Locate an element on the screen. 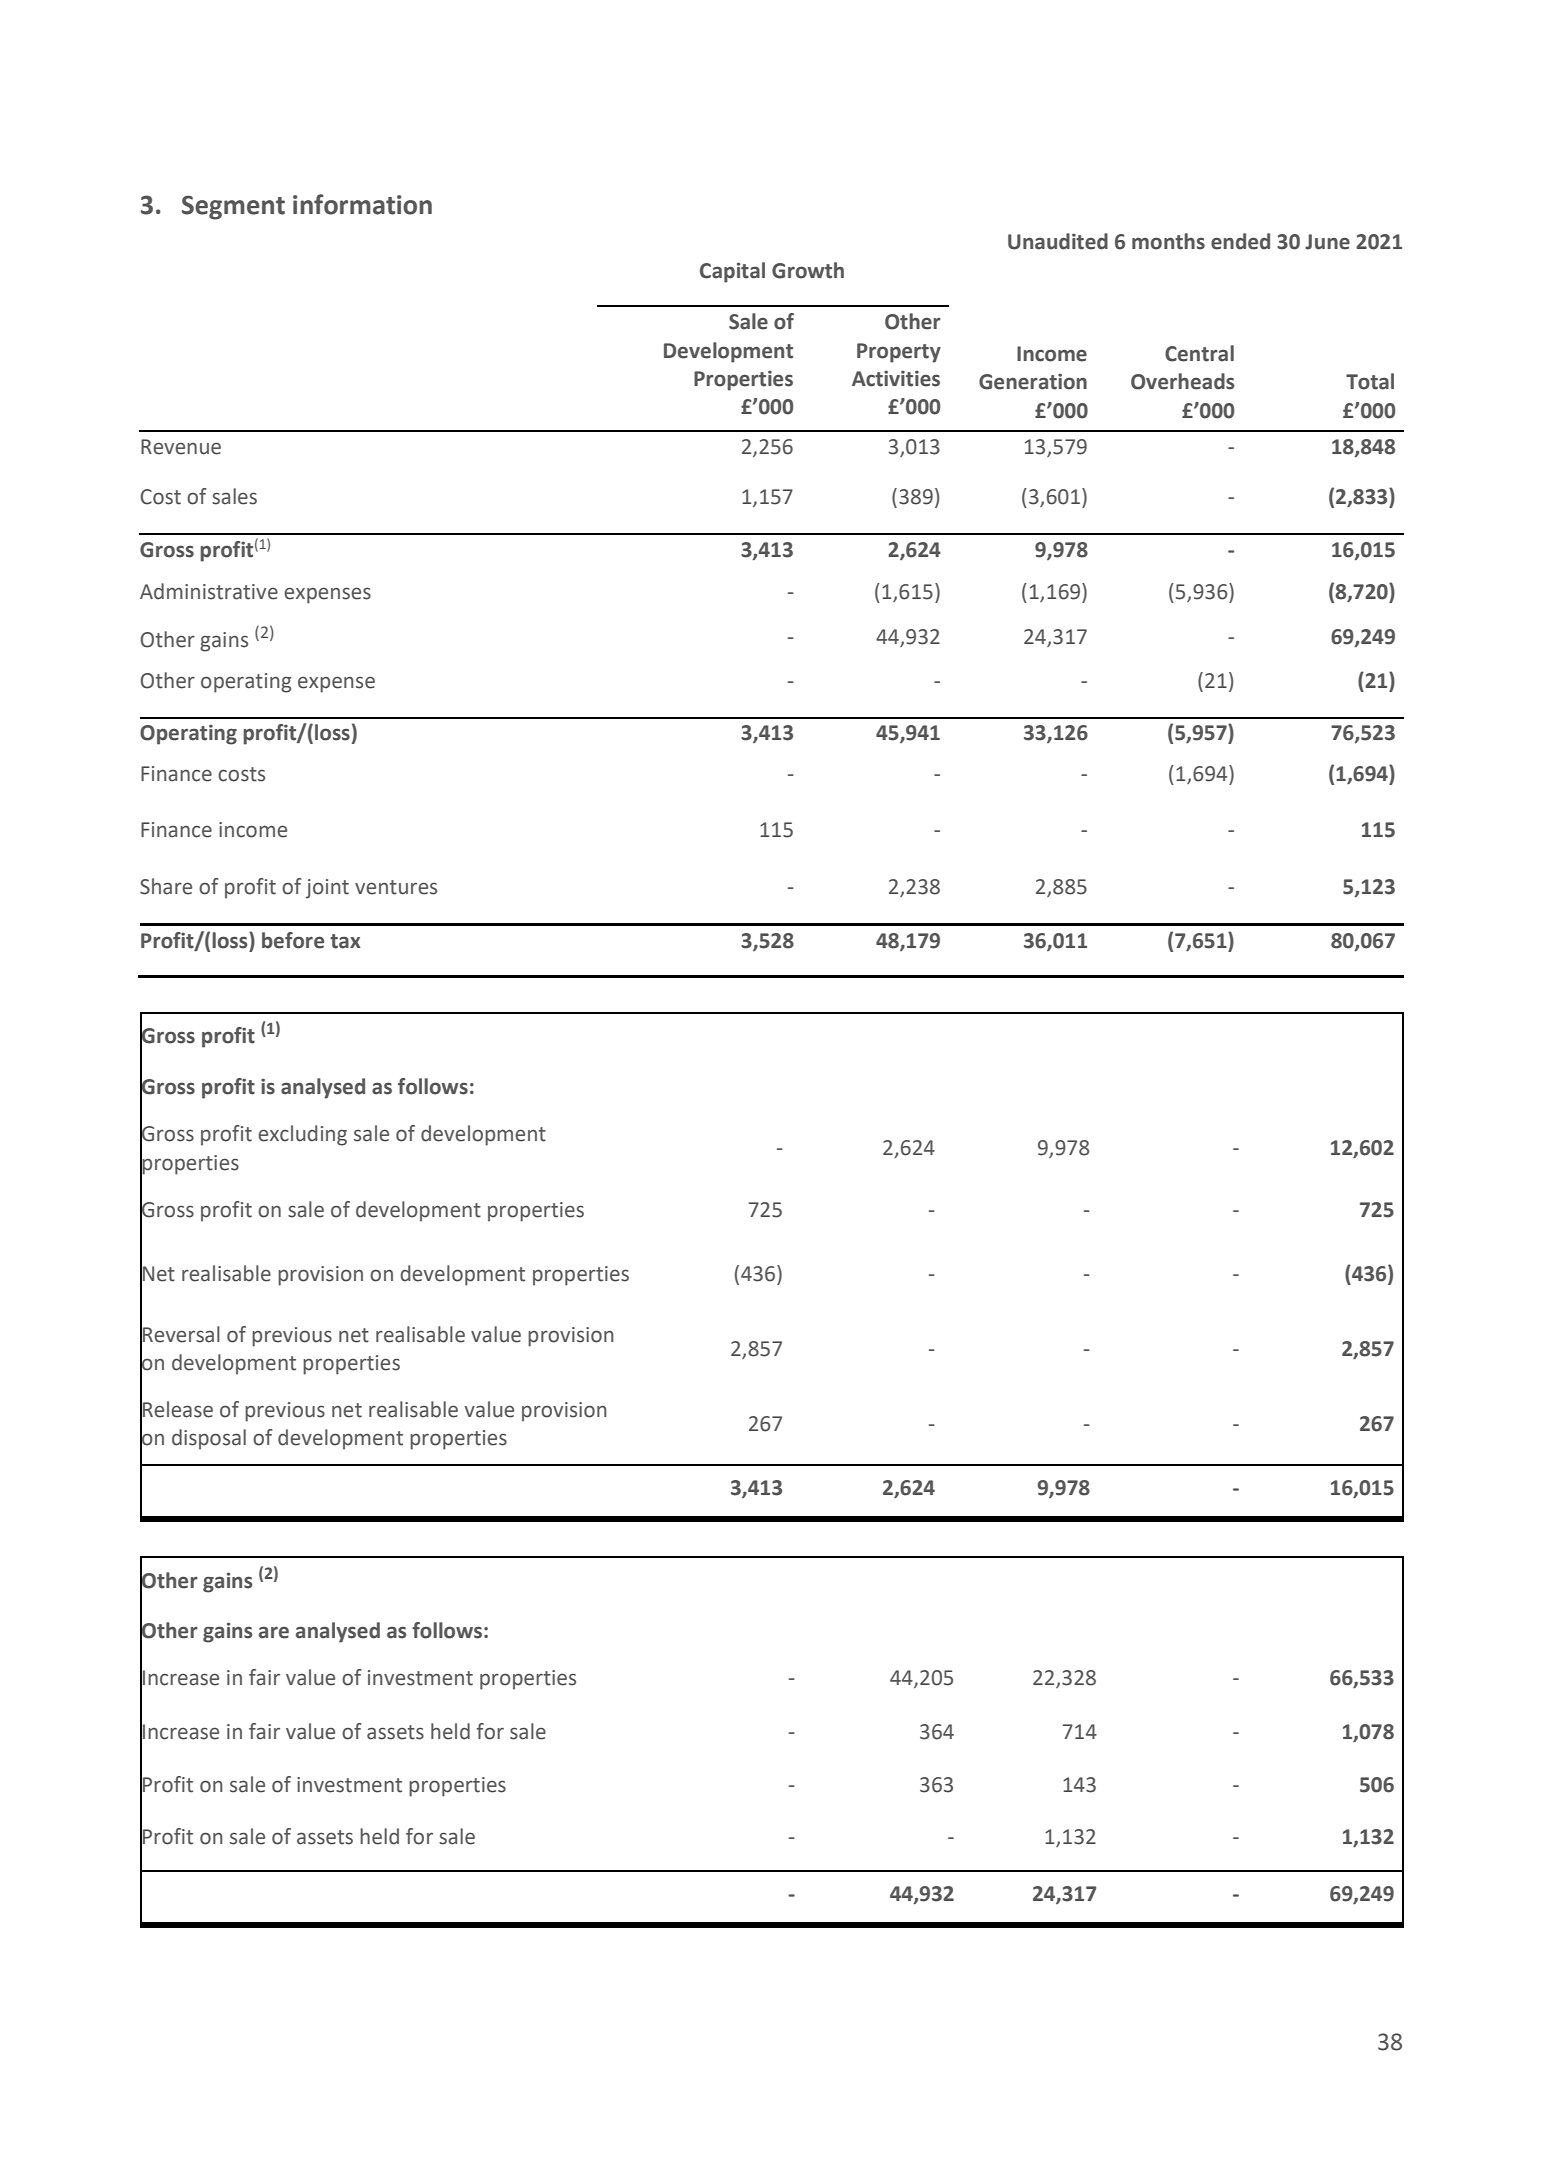  disposal is located at coordinates (209, 1439).
